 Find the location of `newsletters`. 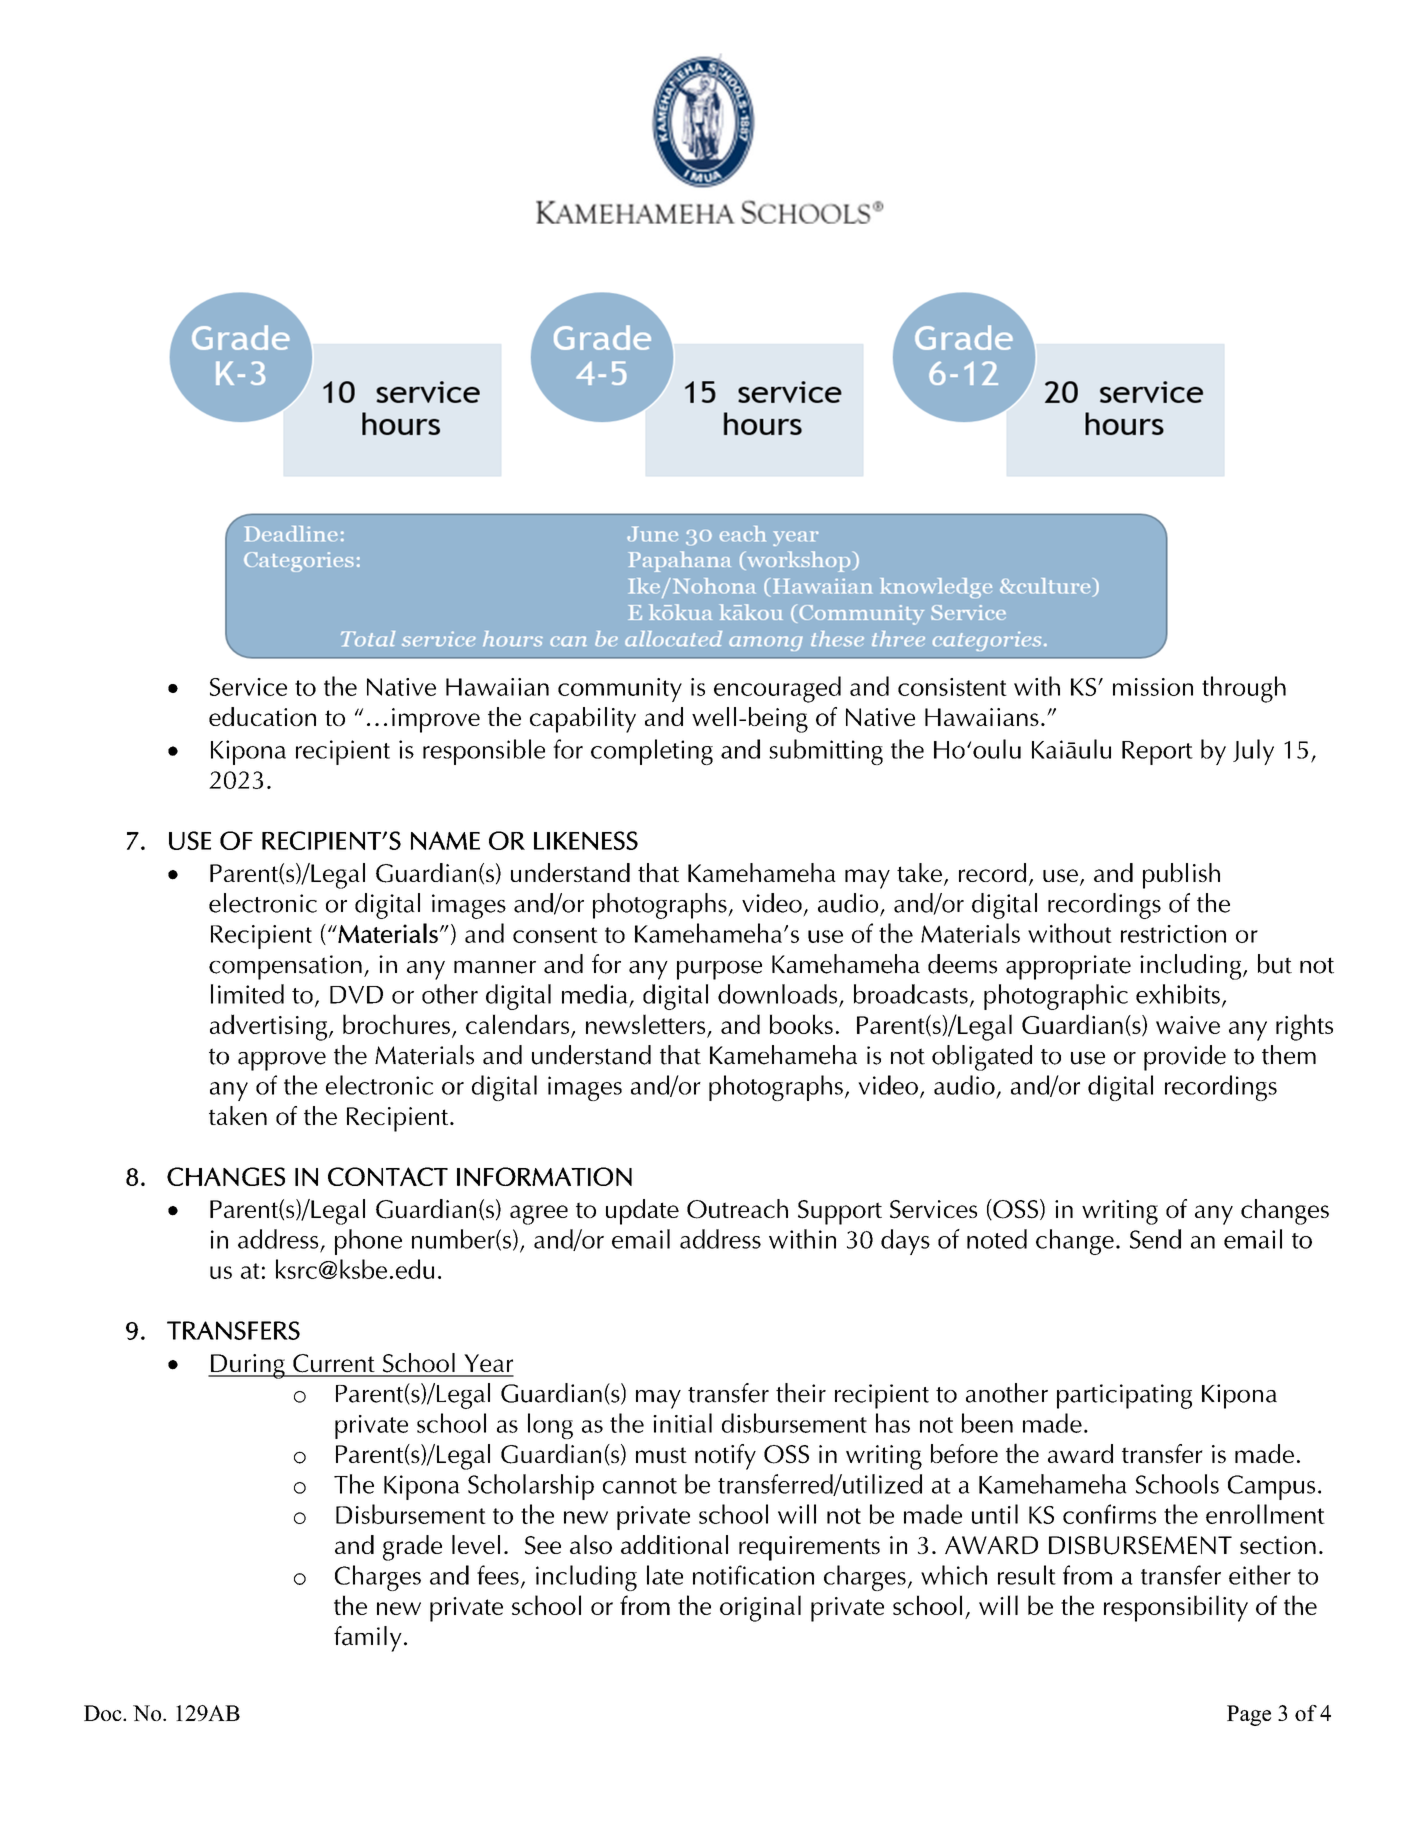

newsletters is located at coordinates (645, 1024).
